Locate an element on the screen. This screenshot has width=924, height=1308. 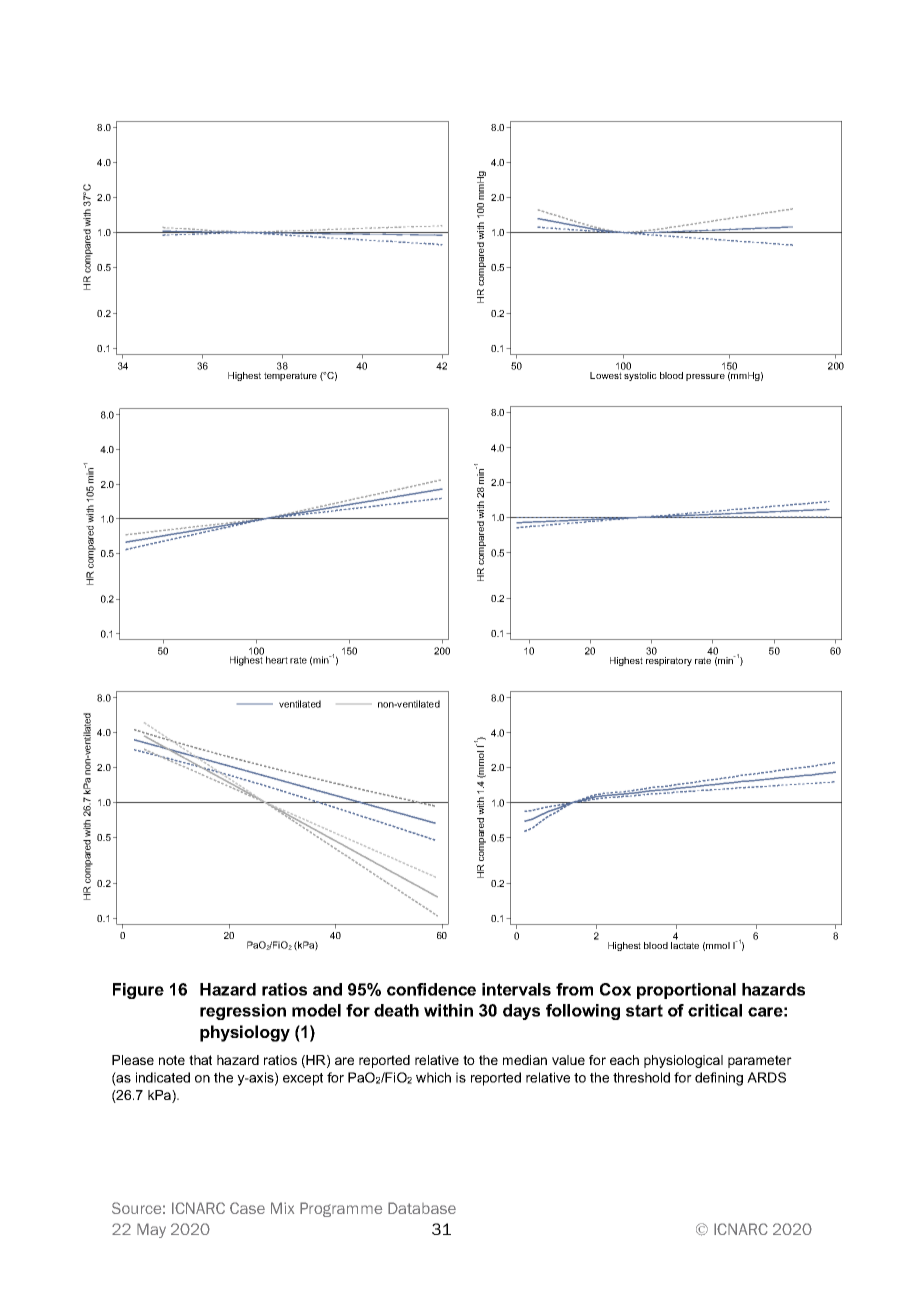
respiratory is located at coordinates (669, 660).
